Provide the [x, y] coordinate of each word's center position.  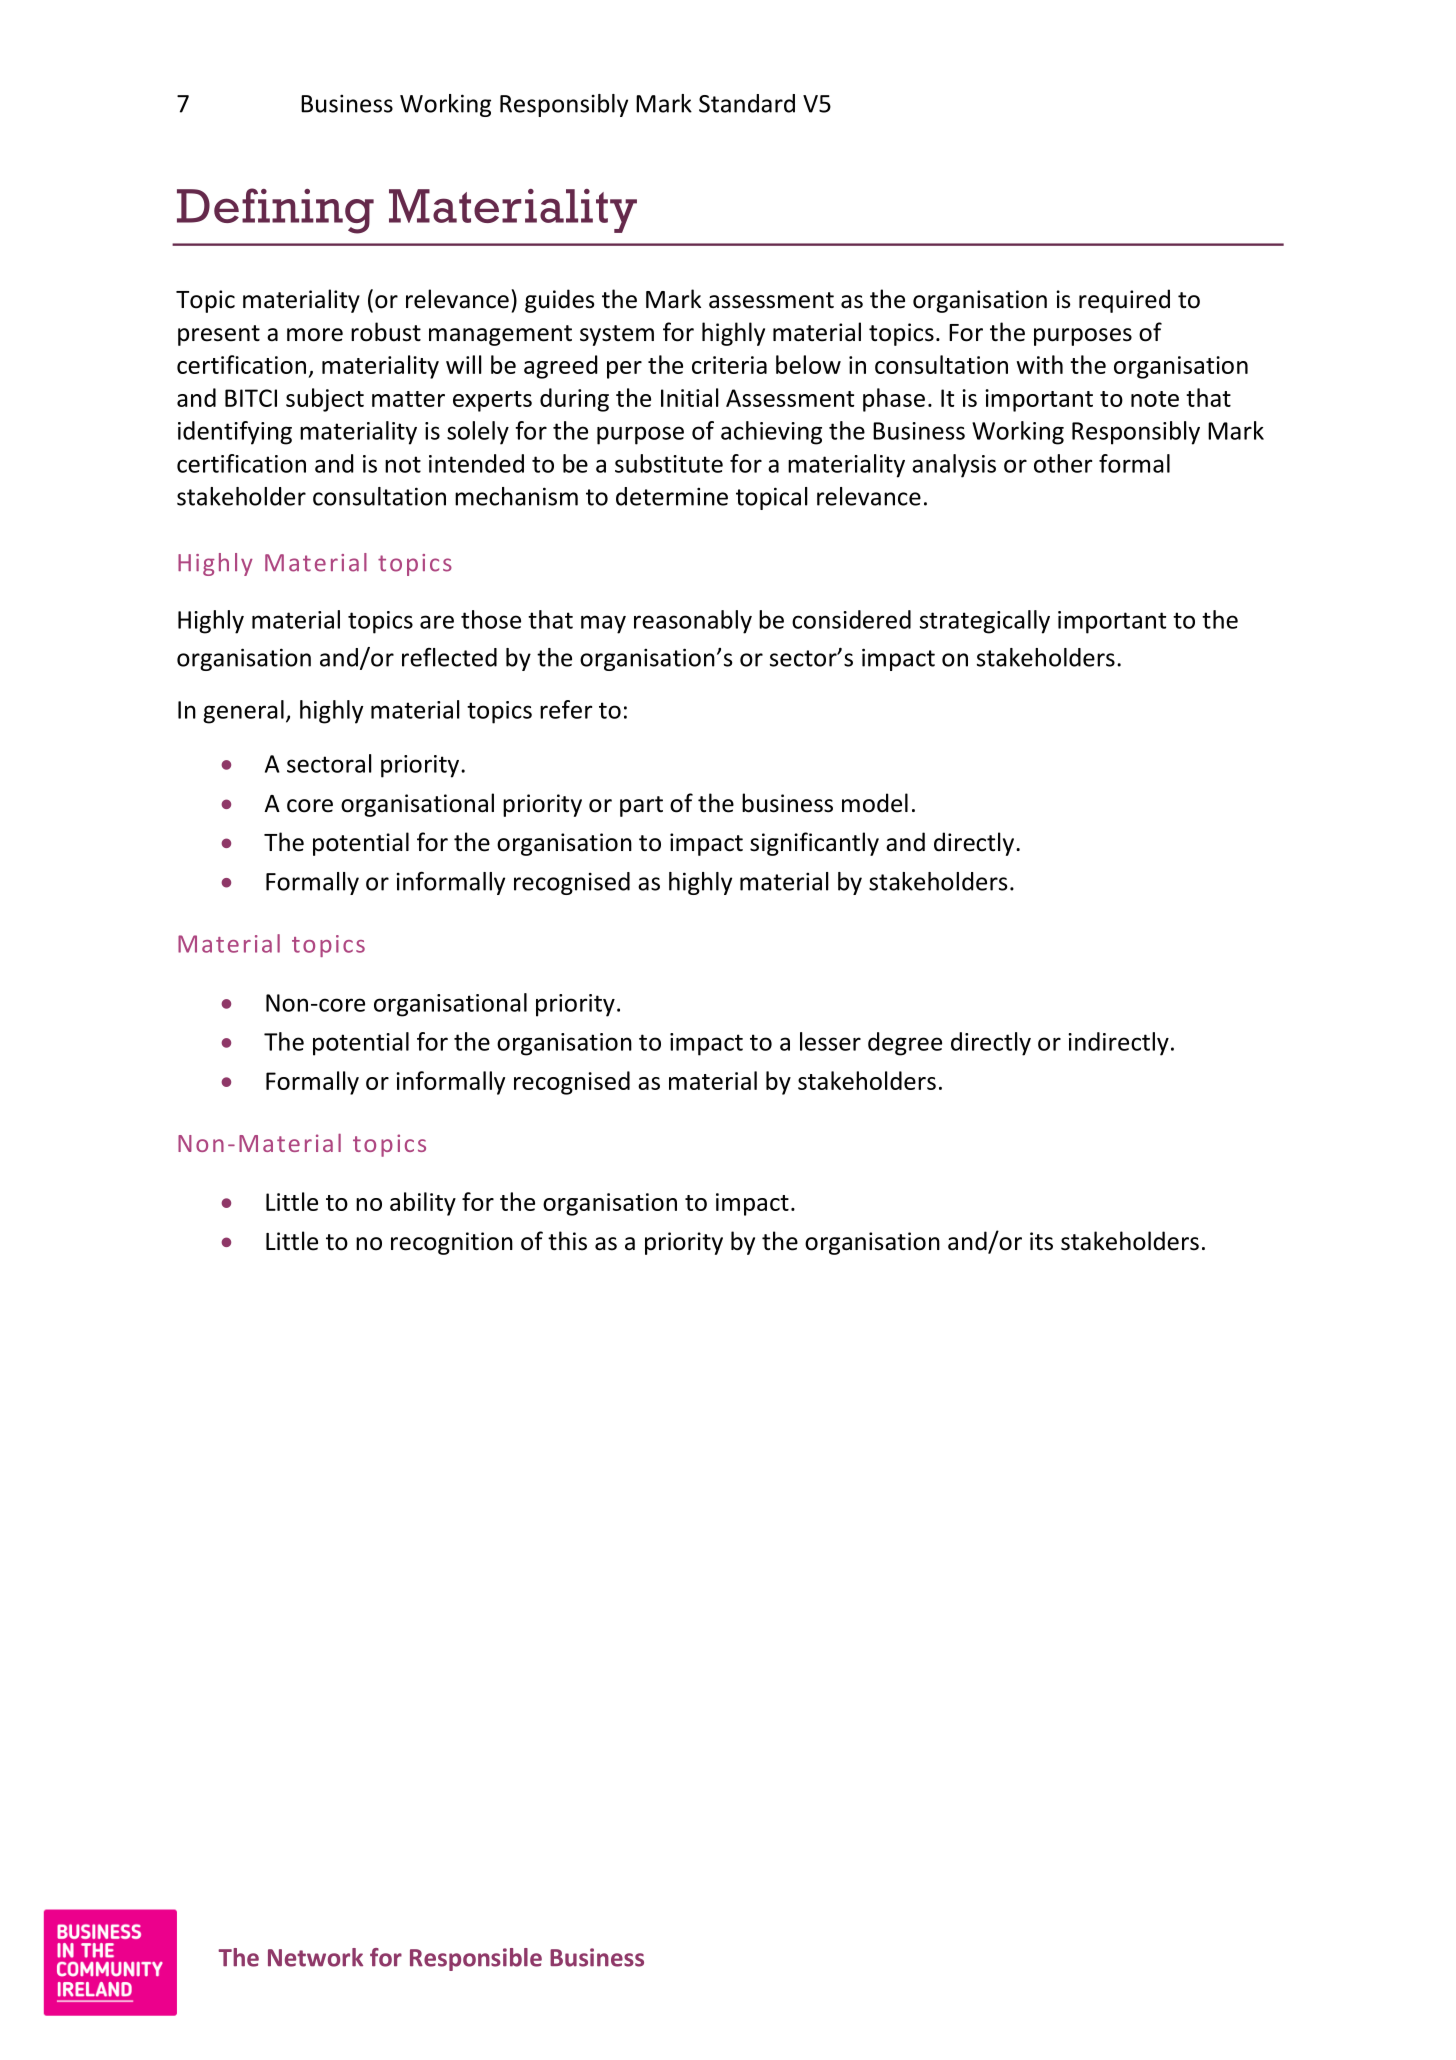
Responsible [476, 1959]
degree [905, 1044]
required [1124, 301]
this [567, 1241]
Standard [747, 103]
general [243, 712]
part [641, 806]
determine [672, 496]
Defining [275, 211]
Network [315, 1957]
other [1063, 463]
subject [325, 400]
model [875, 803]
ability [423, 1204]
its [1041, 1241]
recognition [452, 1243]
